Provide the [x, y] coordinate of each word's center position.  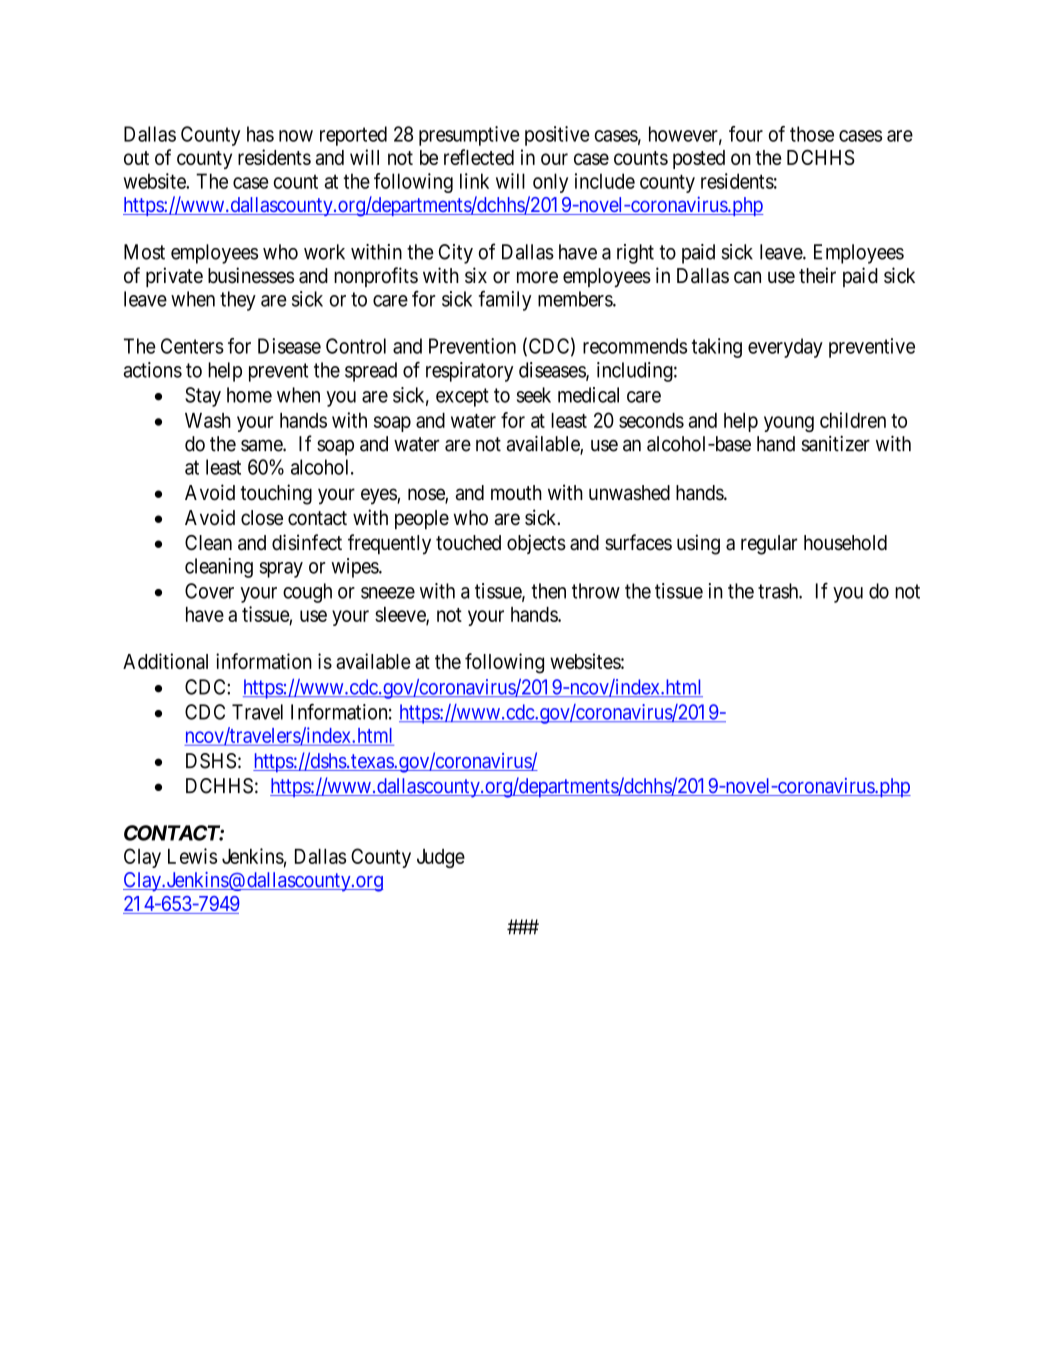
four [746, 134]
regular [769, 545]
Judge [441, 858]
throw [596, 591]
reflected [479, 157]
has [260, 134]
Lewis [192, 856]
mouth [516, 493]
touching [276, 494]
